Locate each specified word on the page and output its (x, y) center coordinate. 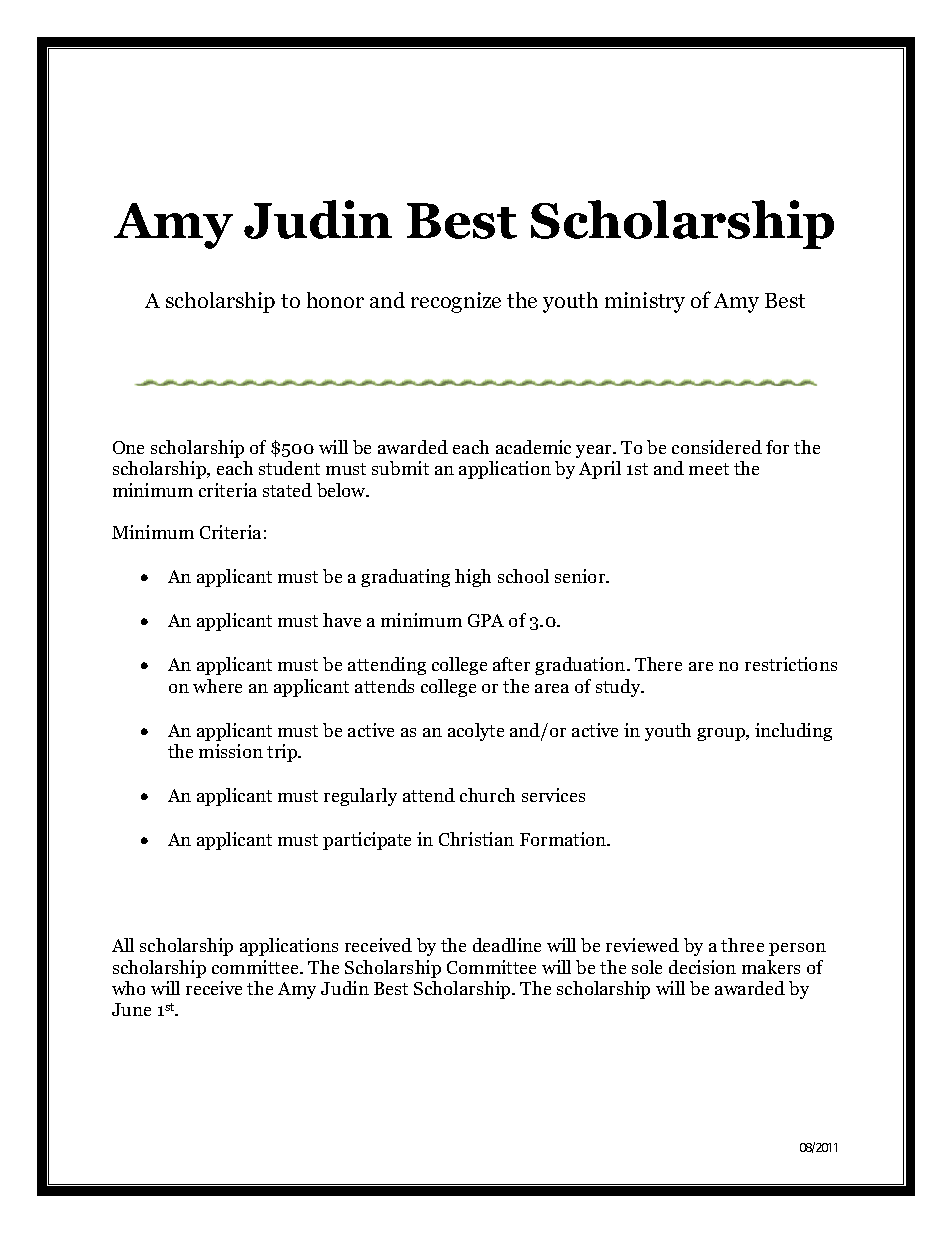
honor (335, 300)
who (128, 988)
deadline (507, 945)
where (217, 686)
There (658, 664)
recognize (456, 302)
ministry (645, 302)
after (511, 664)
